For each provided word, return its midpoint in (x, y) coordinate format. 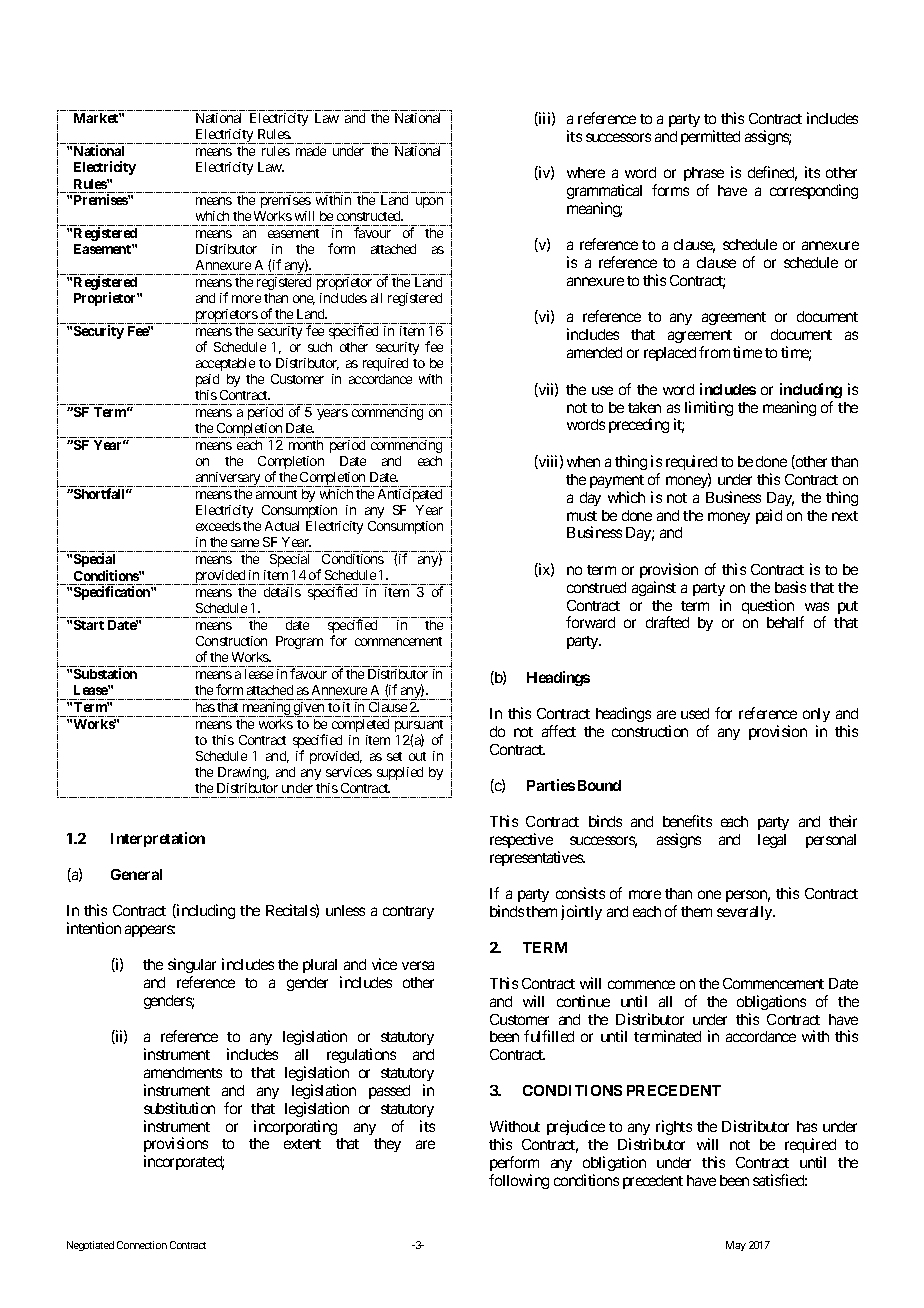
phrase (704, 174)
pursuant (419, 727)
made (311, 151)
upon (429, 202)
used (695, 713)
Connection (142, 1245)
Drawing (243, 773)
